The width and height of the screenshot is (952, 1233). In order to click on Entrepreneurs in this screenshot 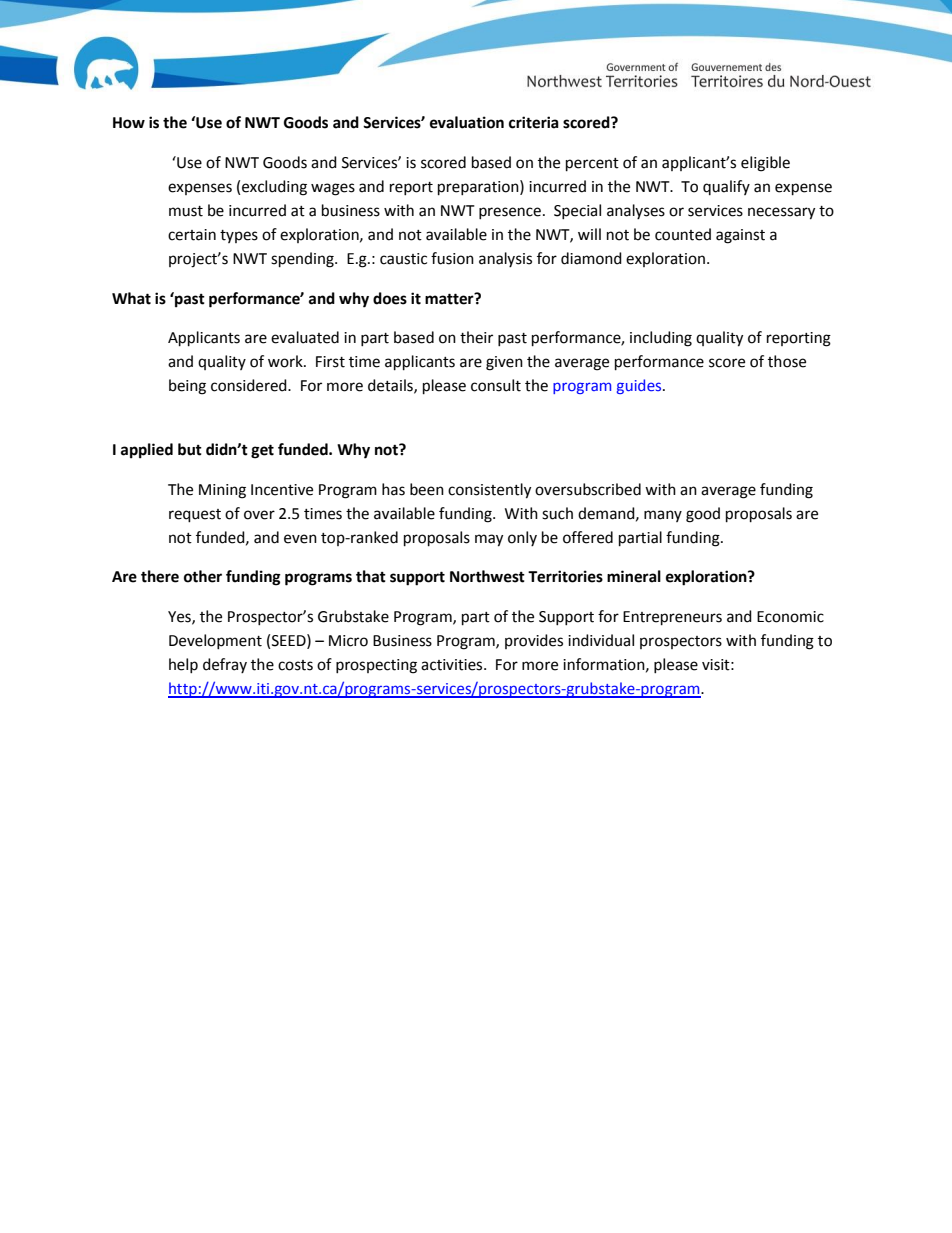, I will do `click(672, 618)`.
